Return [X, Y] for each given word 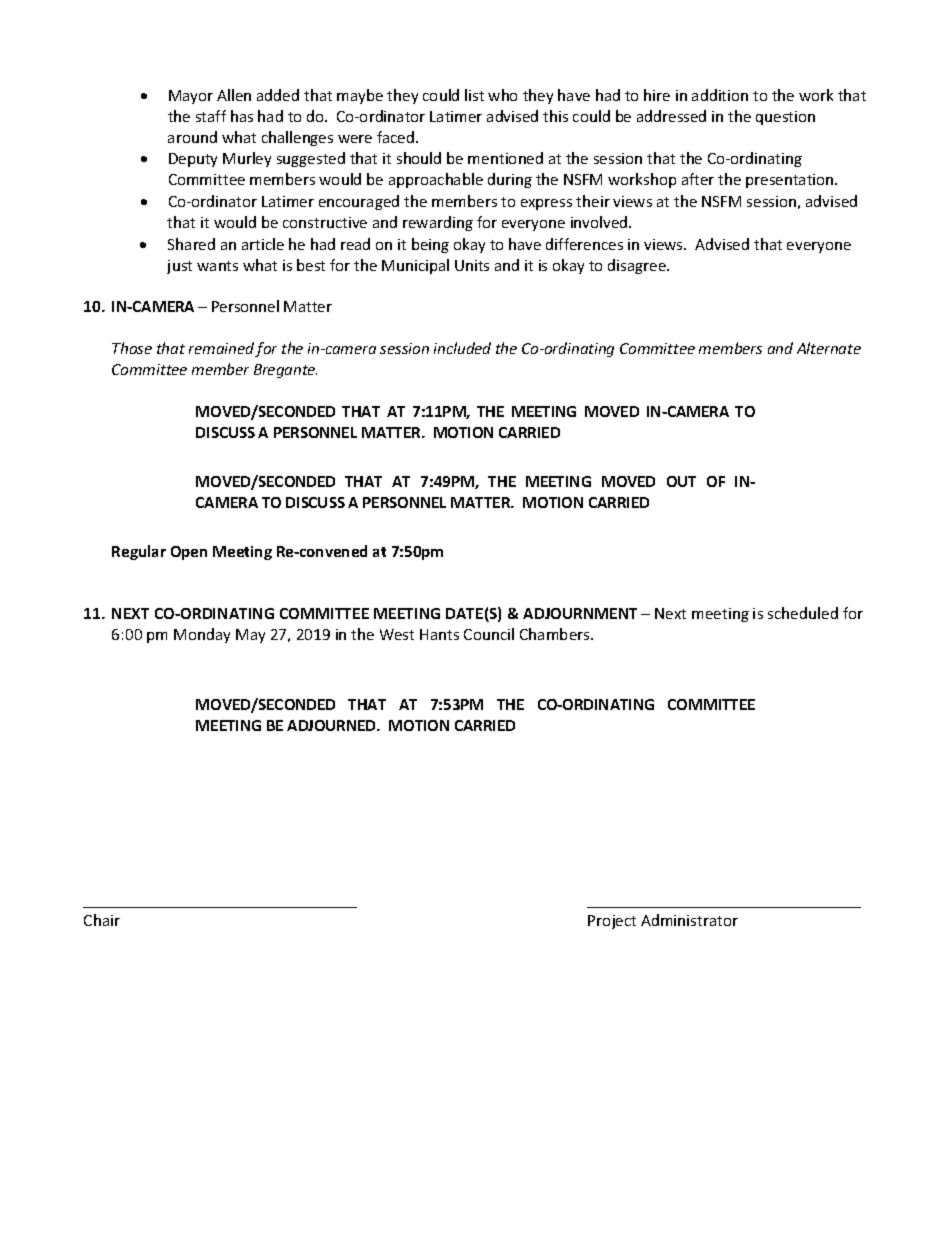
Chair [102, 920]
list [474, 95]
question [785, 118]
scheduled [803, 613]
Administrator [689, 920]
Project [612, 922]
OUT [681, 481]
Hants [439, 634]
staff [211, 116]
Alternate [829, 348]
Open [189, 553]
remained [222, 349]
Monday [202, 635]
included [462, 348]
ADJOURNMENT [580, 613]
